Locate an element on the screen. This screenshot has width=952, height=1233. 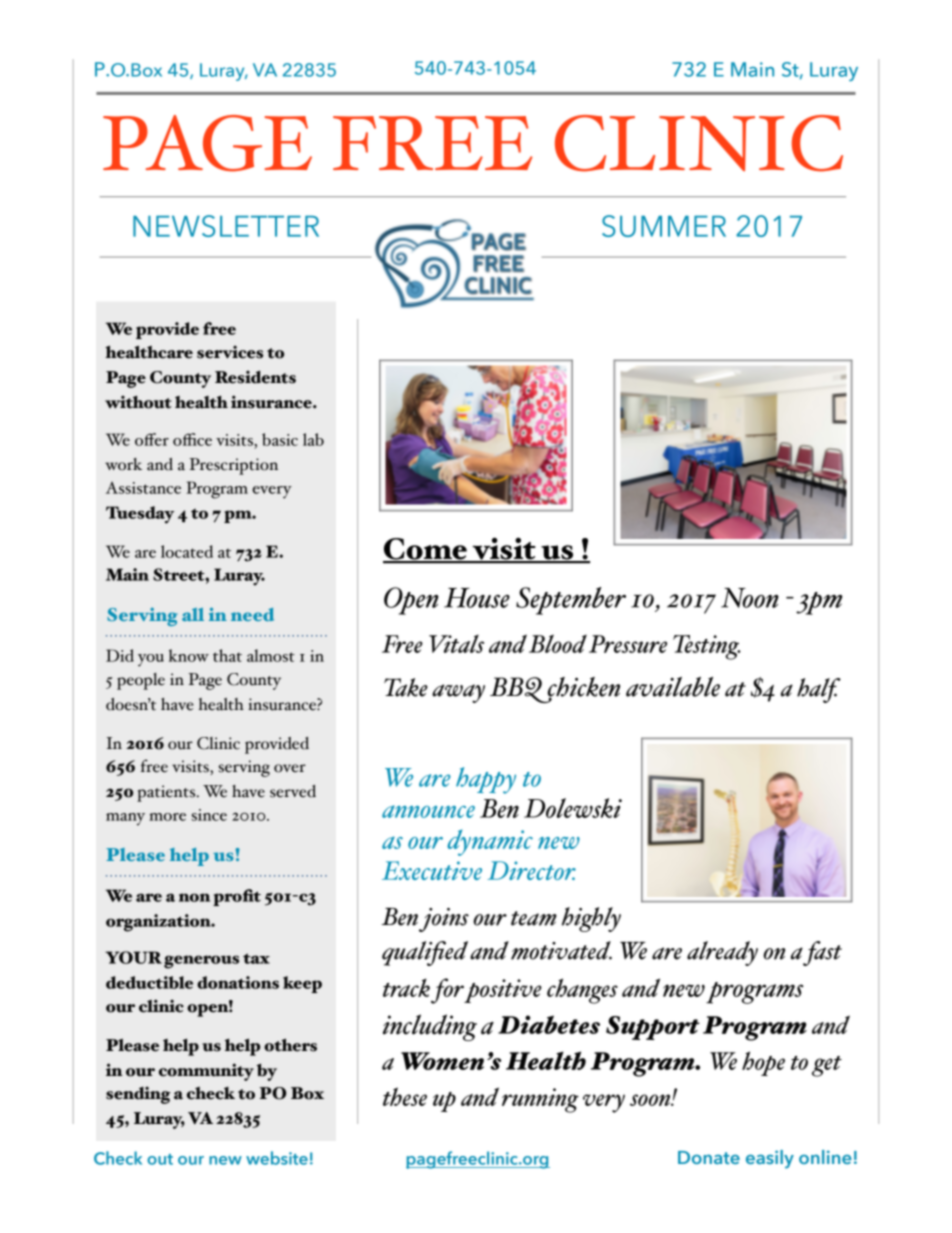
already is located at coordinates (722, 953).
